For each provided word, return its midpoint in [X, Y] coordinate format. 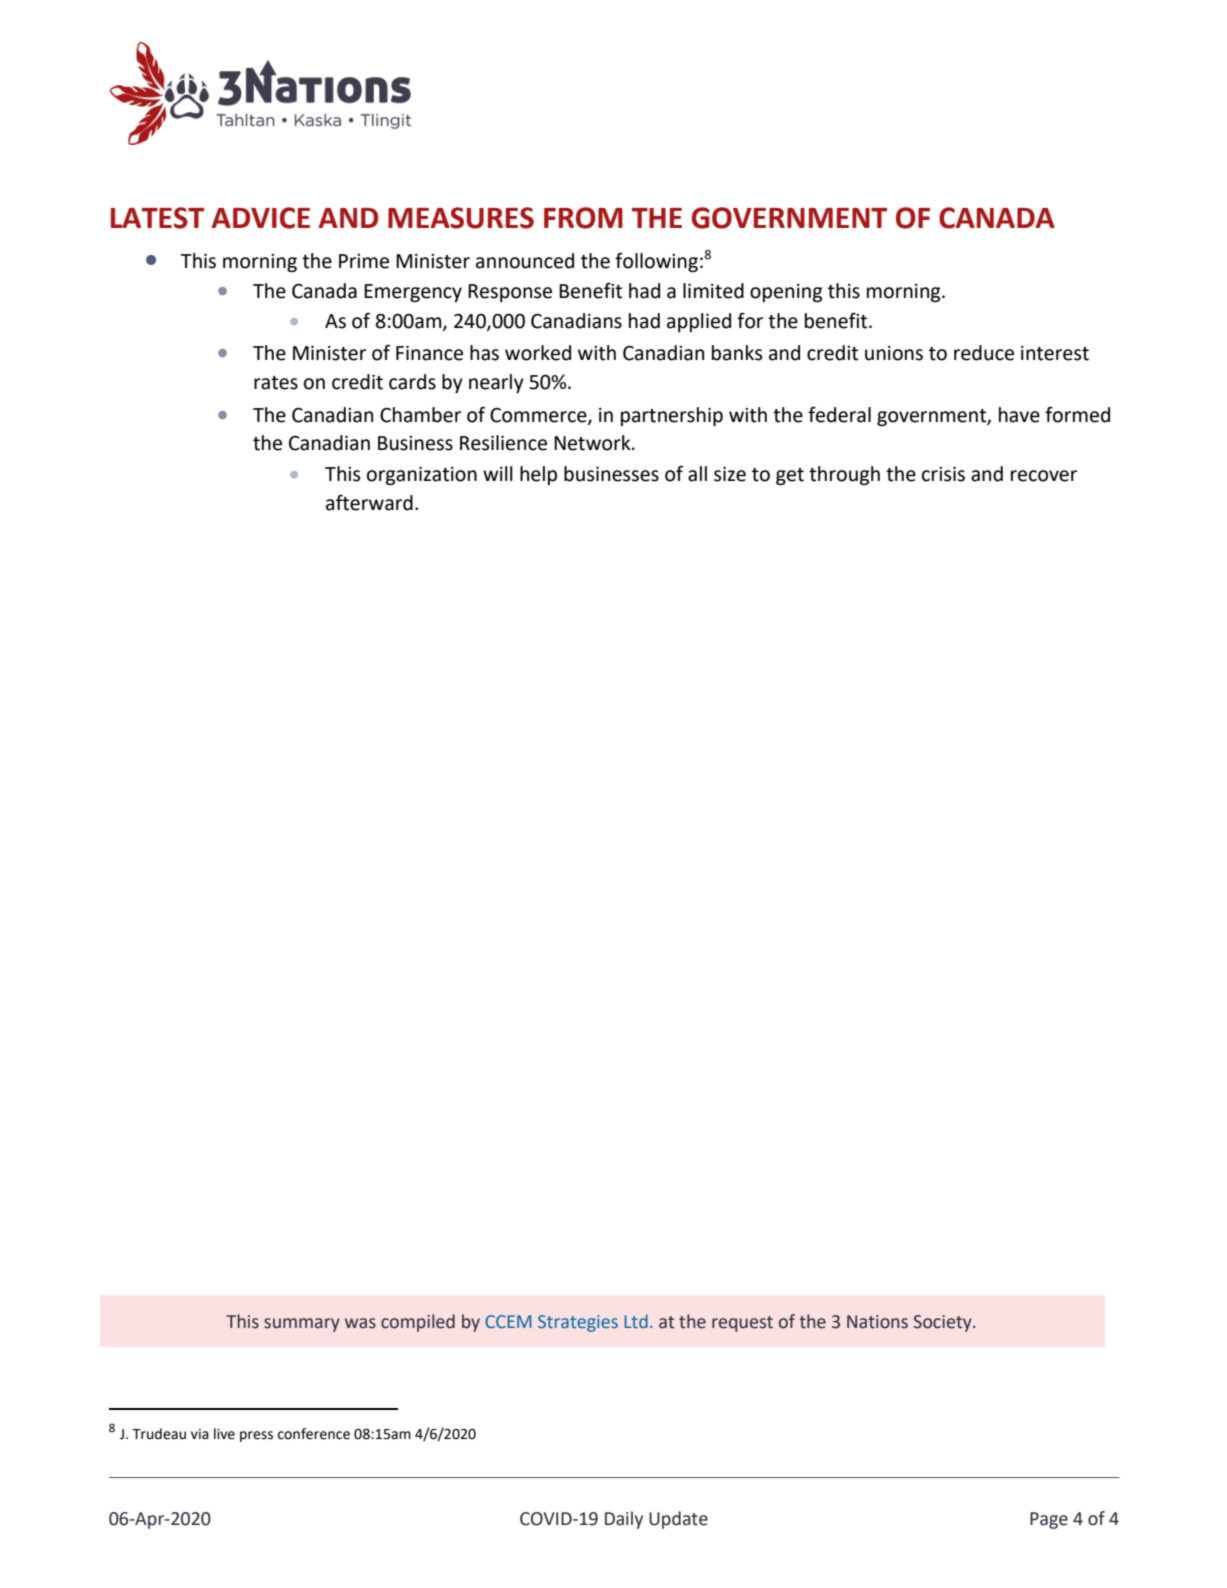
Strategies [578, 1323]
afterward [369, 502]
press [256, 1436]
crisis [943, 474]
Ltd [636, 1321]
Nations [877, 1322]
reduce [984, 353]
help [538, 475]
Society [943, 1323]
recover [1044, 476]
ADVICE [261, 218]
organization [422, 476]
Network [593, 443]
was [360, 1323]
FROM [583, 218]
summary [302, 1325]
